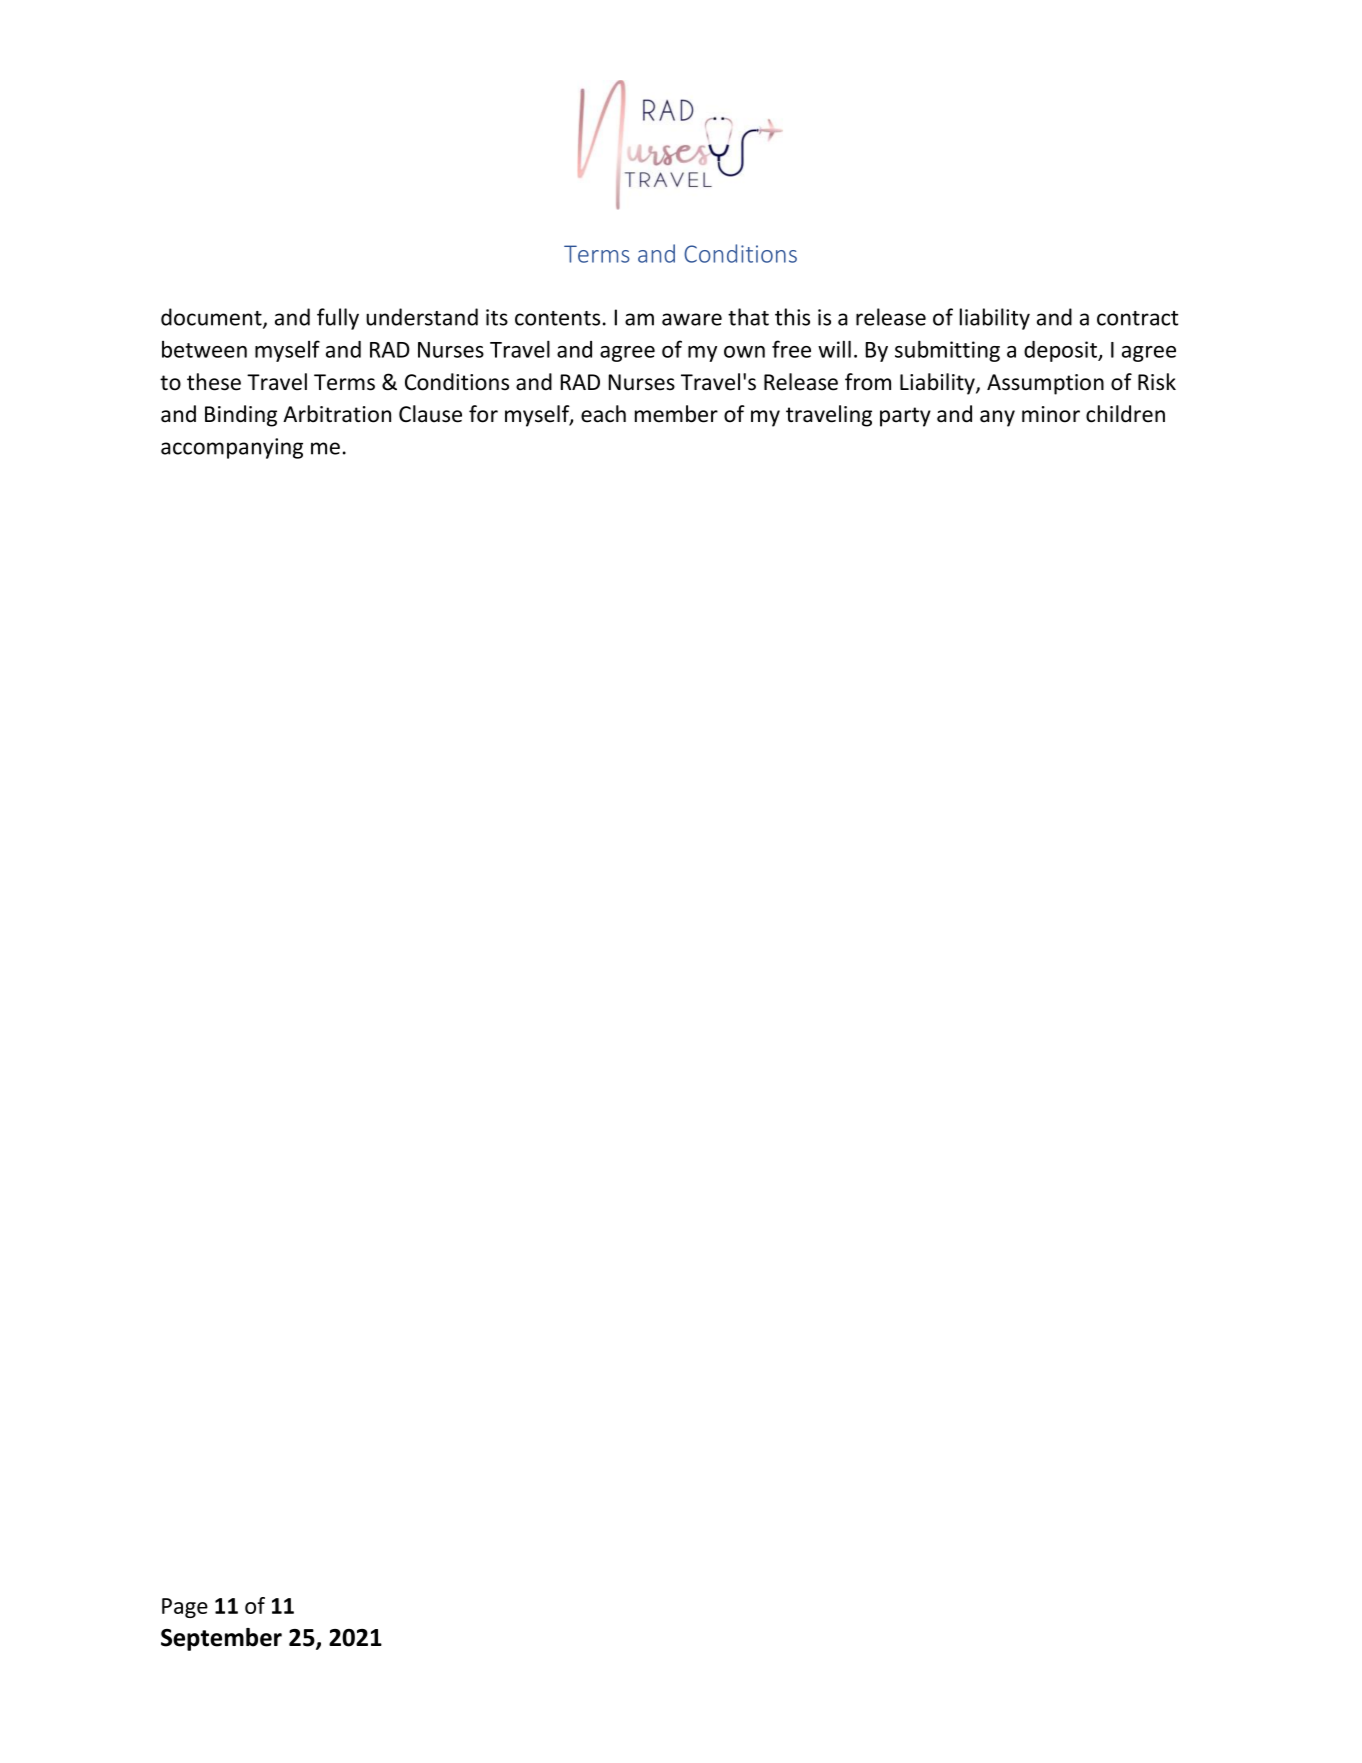 The image size is (1362, 1763). I want to click on Page, so click(185, 1608).
